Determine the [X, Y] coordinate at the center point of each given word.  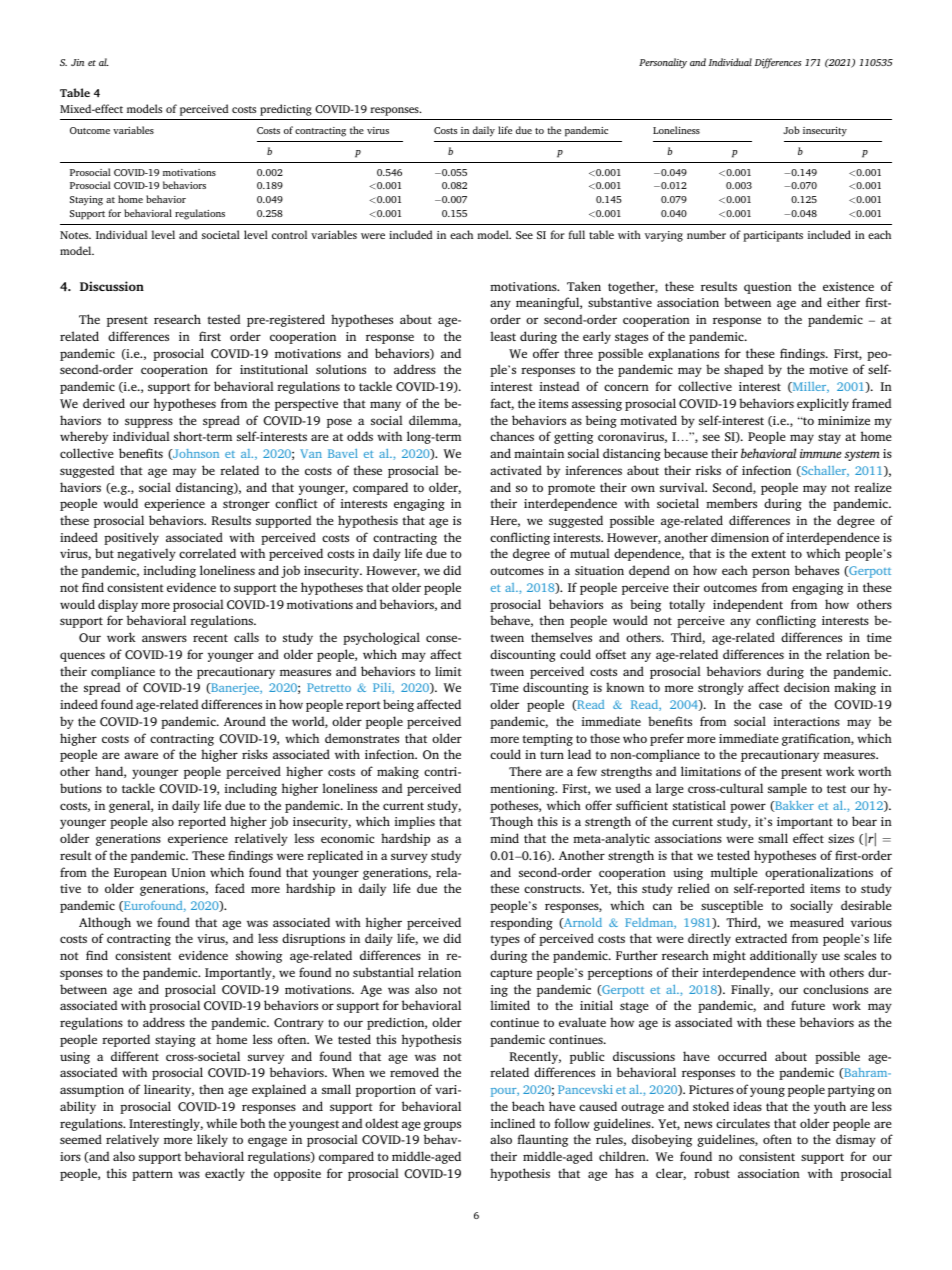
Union [188, 872]
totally [687, 605]
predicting [286, 110]
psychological [381, 638]
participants [773, 236]
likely [212, 1140]
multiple [734, 873]
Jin [77, 62]
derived [104, 403]
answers [164, 638]
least [503, 336]
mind [504, 838]
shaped [743, 370]
